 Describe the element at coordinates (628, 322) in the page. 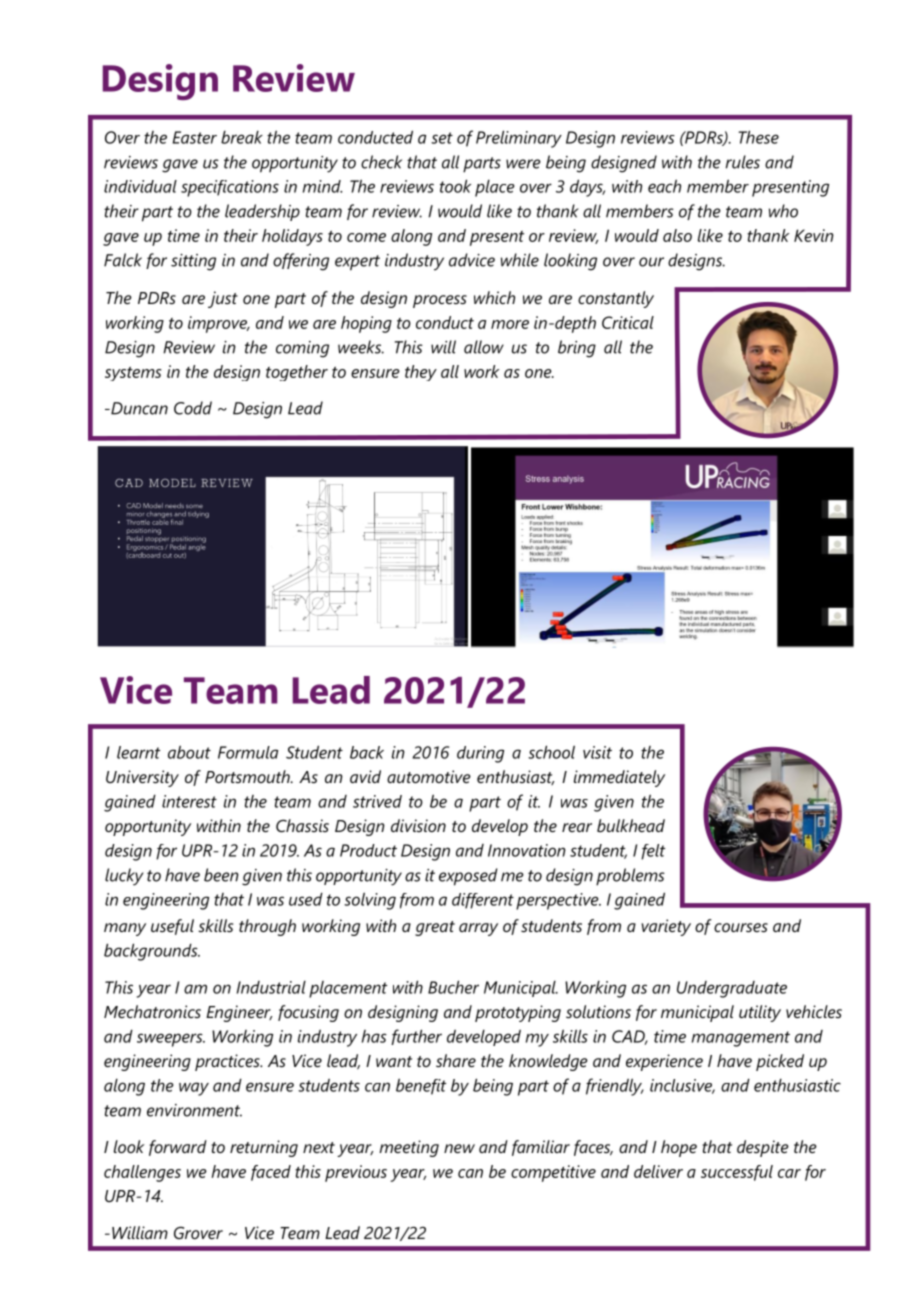

I see `Critical` at that location.
